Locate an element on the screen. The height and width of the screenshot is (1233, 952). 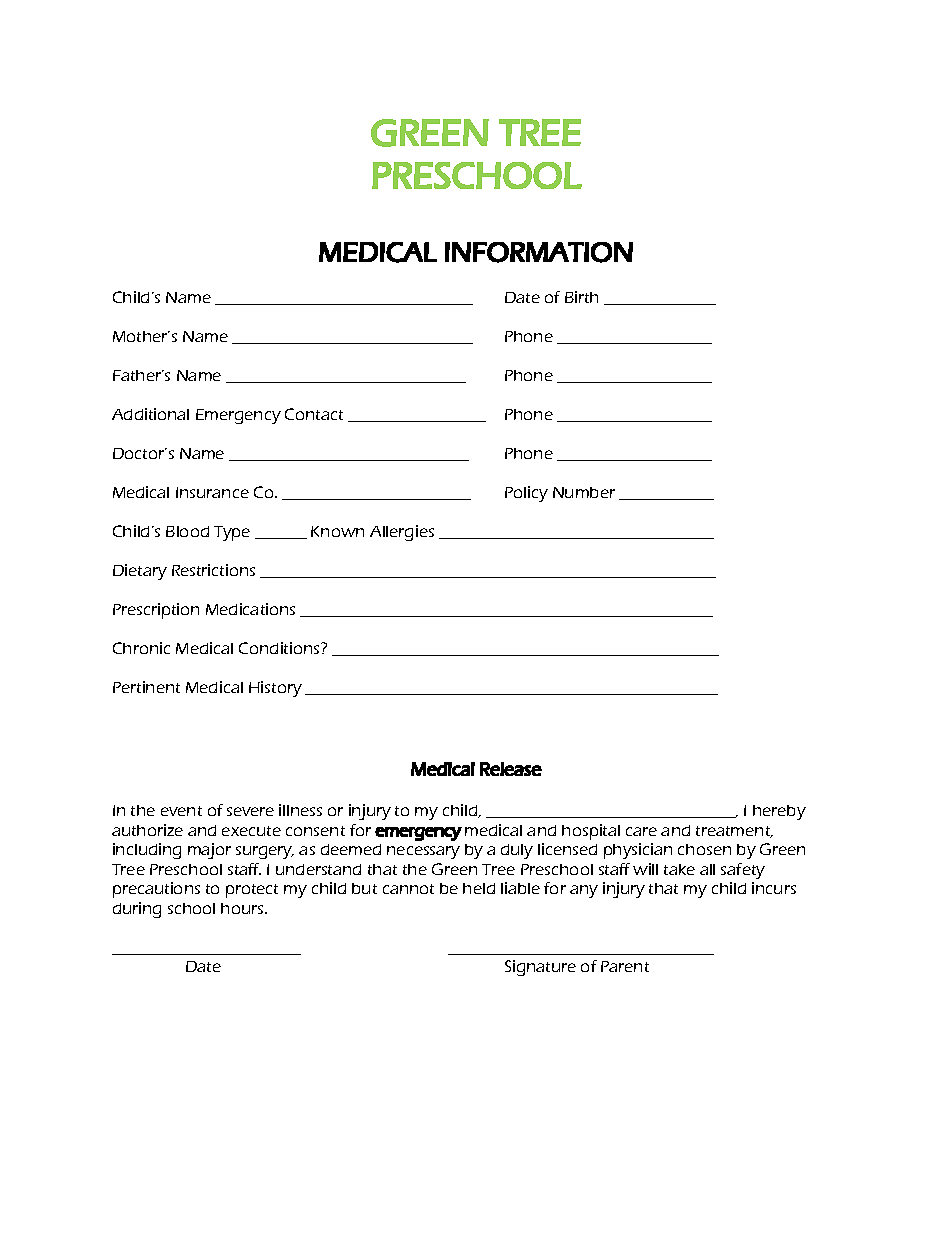
Signature is located at coordinates (540, 968).
